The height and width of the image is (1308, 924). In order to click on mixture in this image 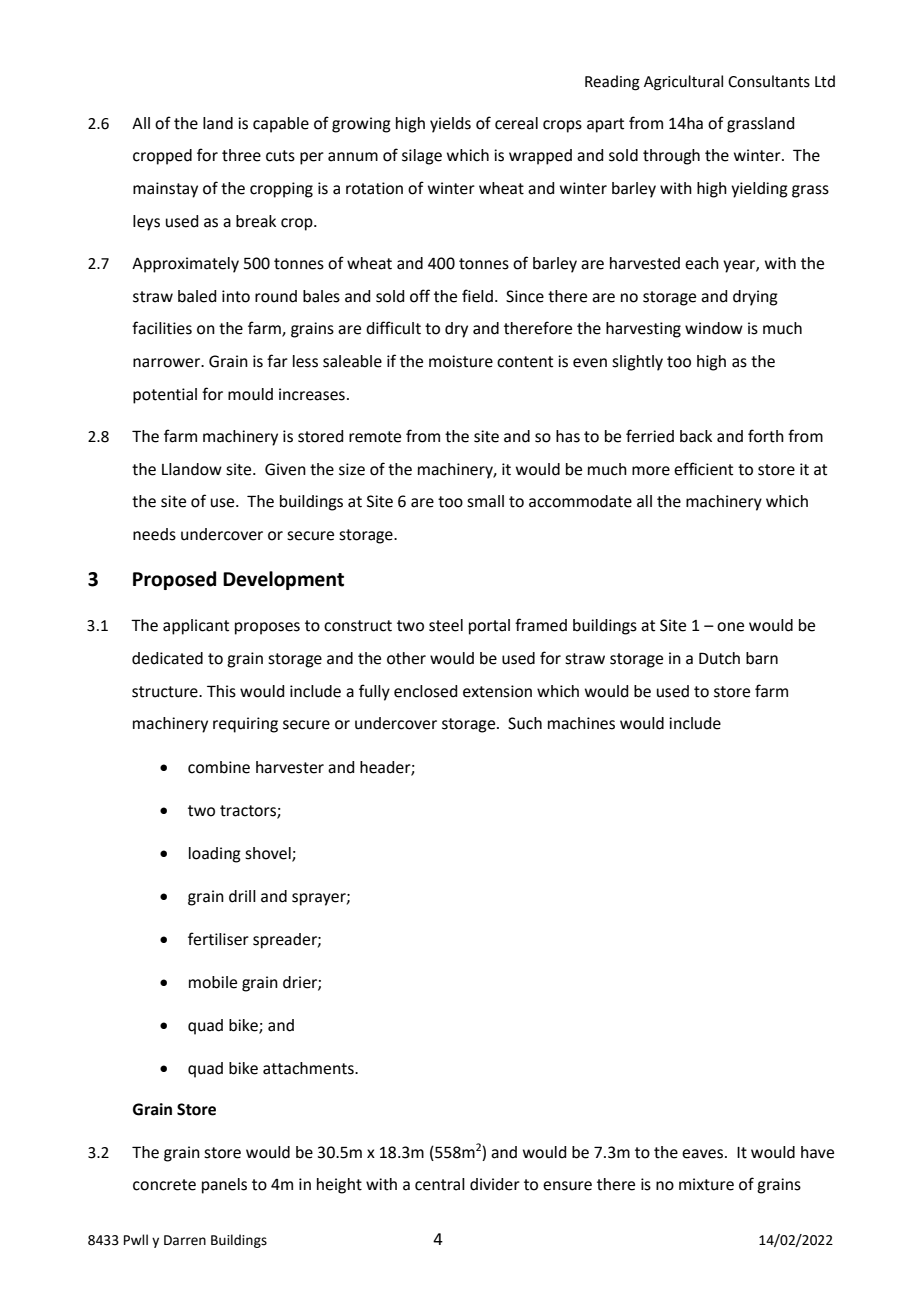, I will do `click(706, 1184)`.
